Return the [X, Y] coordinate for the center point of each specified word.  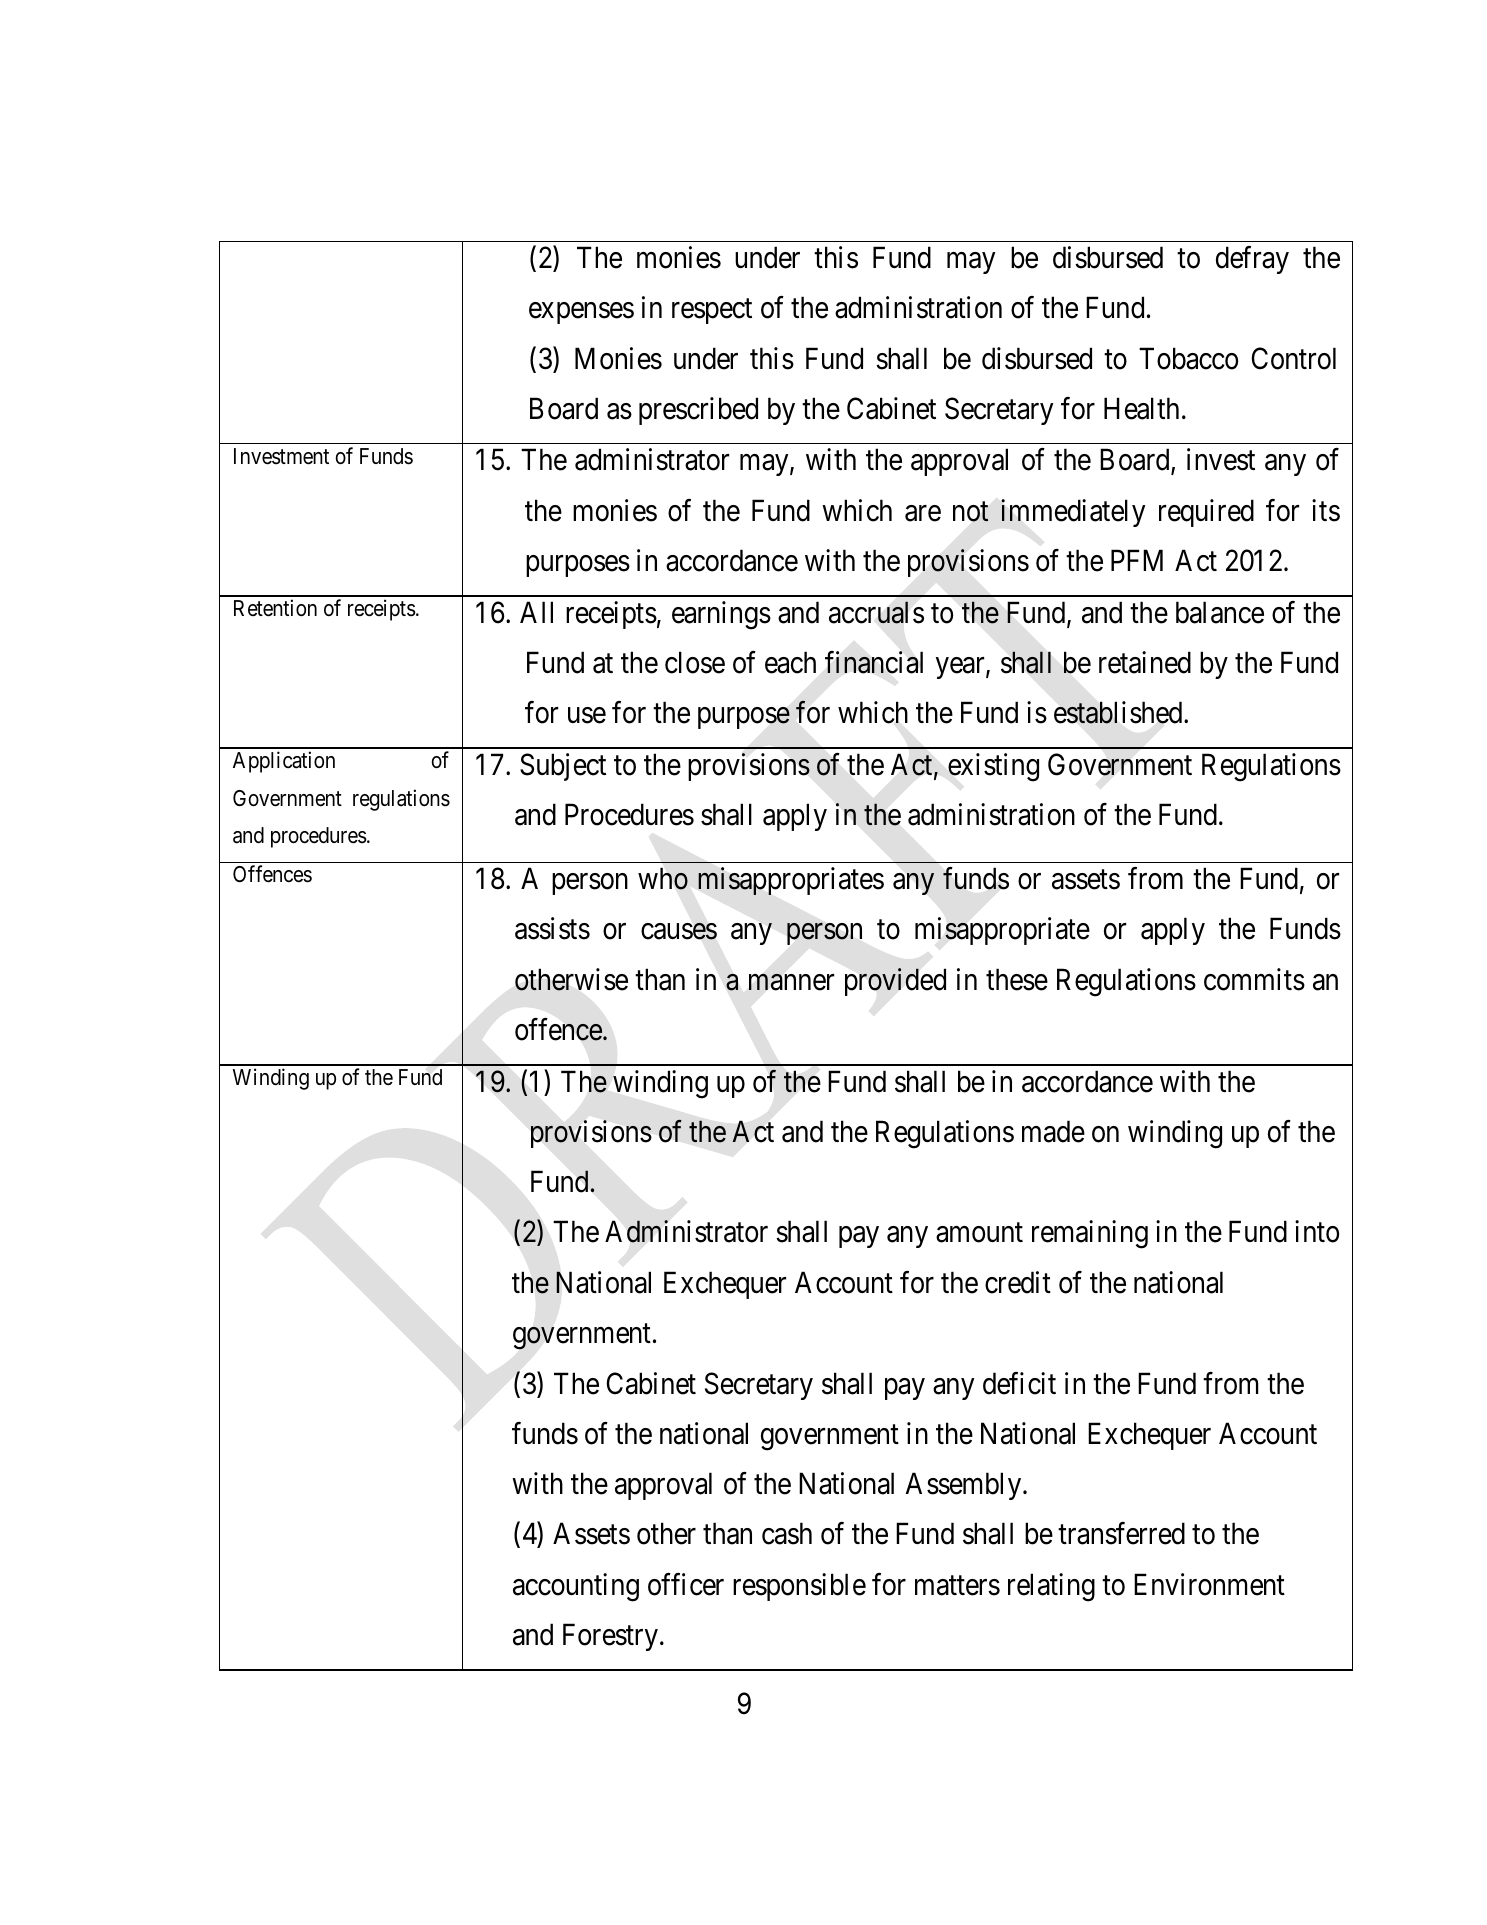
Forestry [610, 1637]
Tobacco [1188, 358]
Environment [1209, 1584]
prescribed [698, 411]
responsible [799, 1587]
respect [712, 311]
